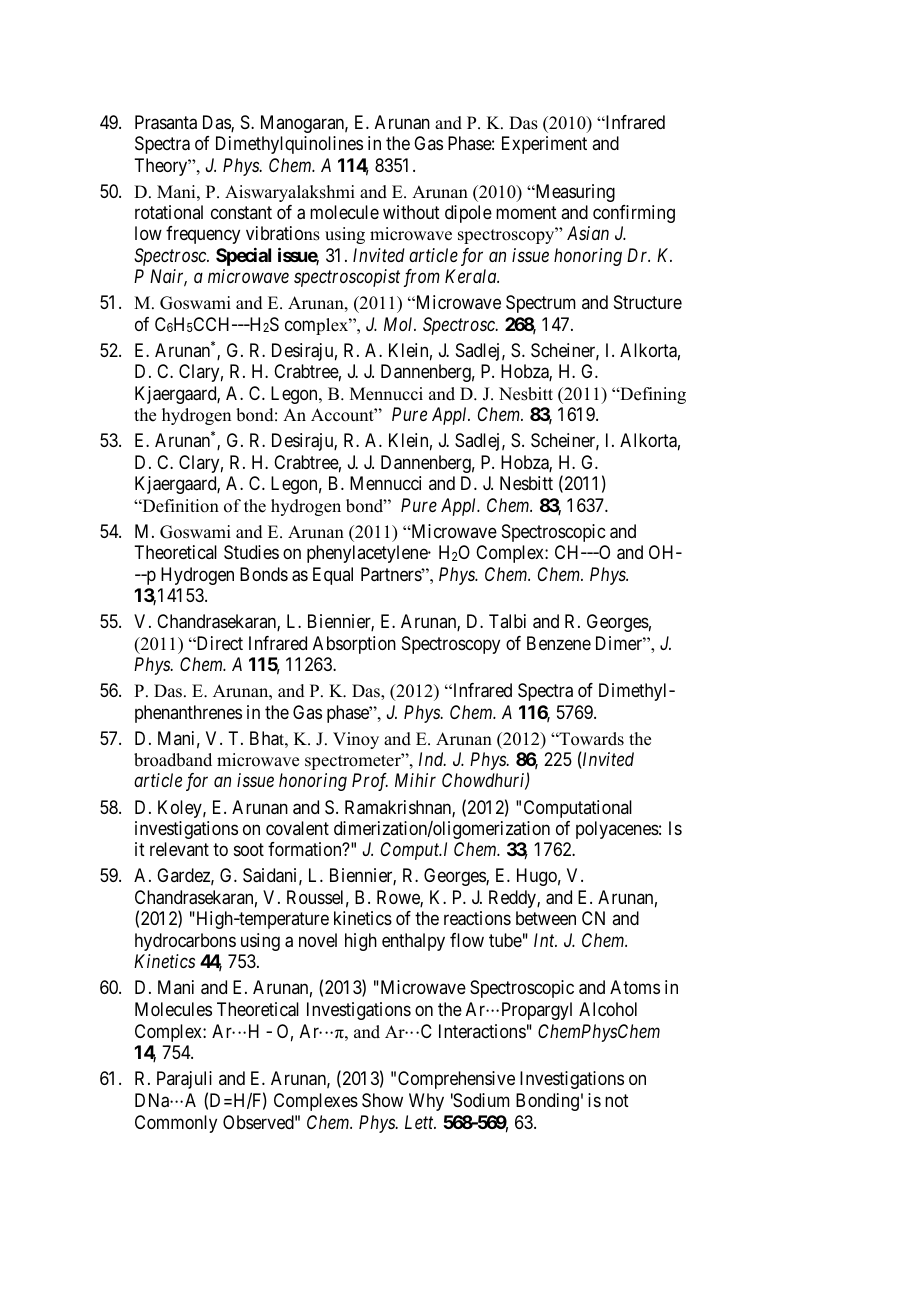 This image has width=924, height=1307. I want to click on constant, so click(241, 212).
